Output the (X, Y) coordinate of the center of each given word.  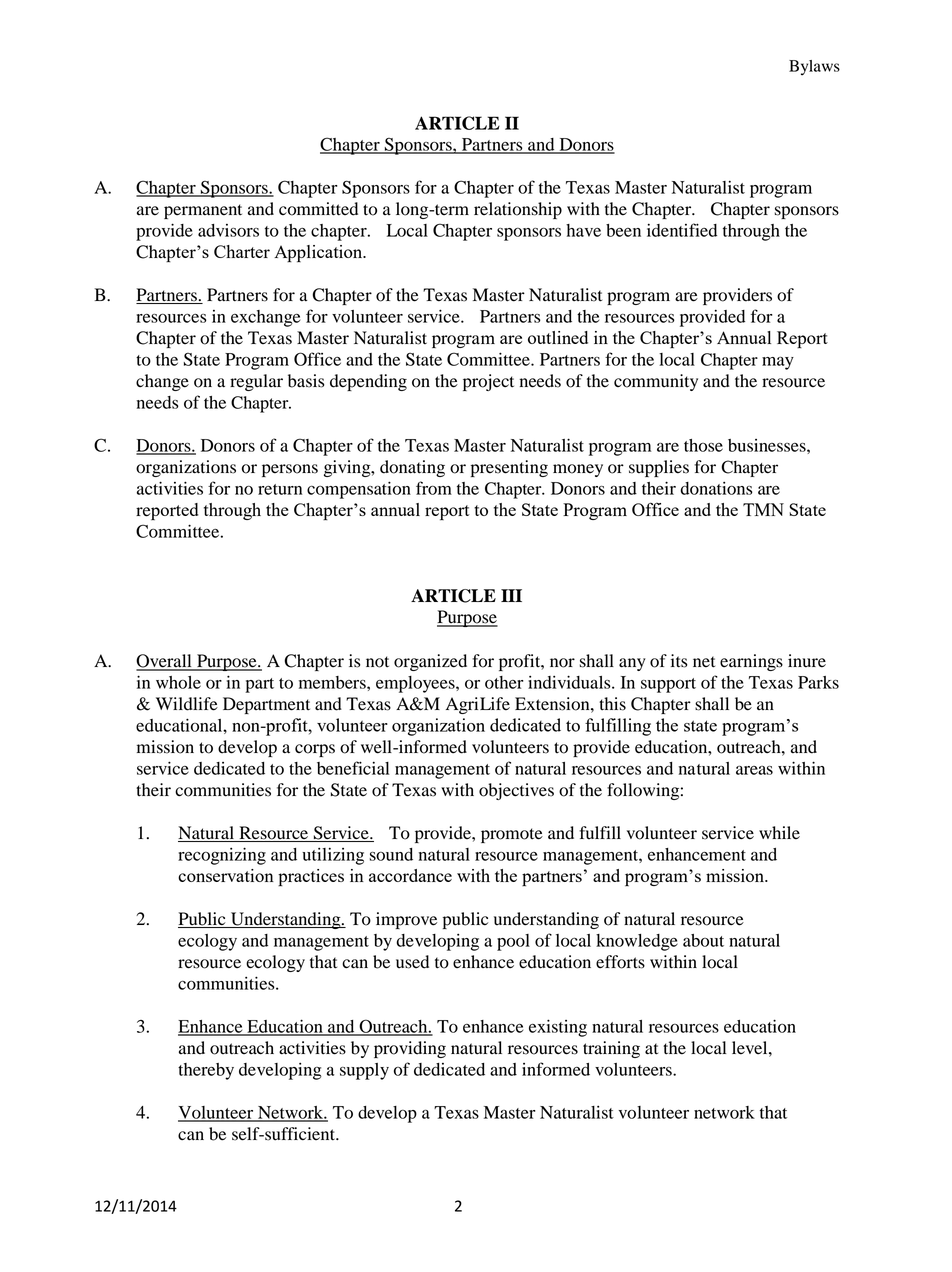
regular (256, 382)
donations (716, 488)
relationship (518, 210)
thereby (206, 1071)
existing (558, 1028)
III (511, 595)
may (778, 363)
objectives (516, 791)
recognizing (222, 856)
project (488, 382)
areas (754, 770)
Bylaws (814, 68)
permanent (203, 211)
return (280, 489)
